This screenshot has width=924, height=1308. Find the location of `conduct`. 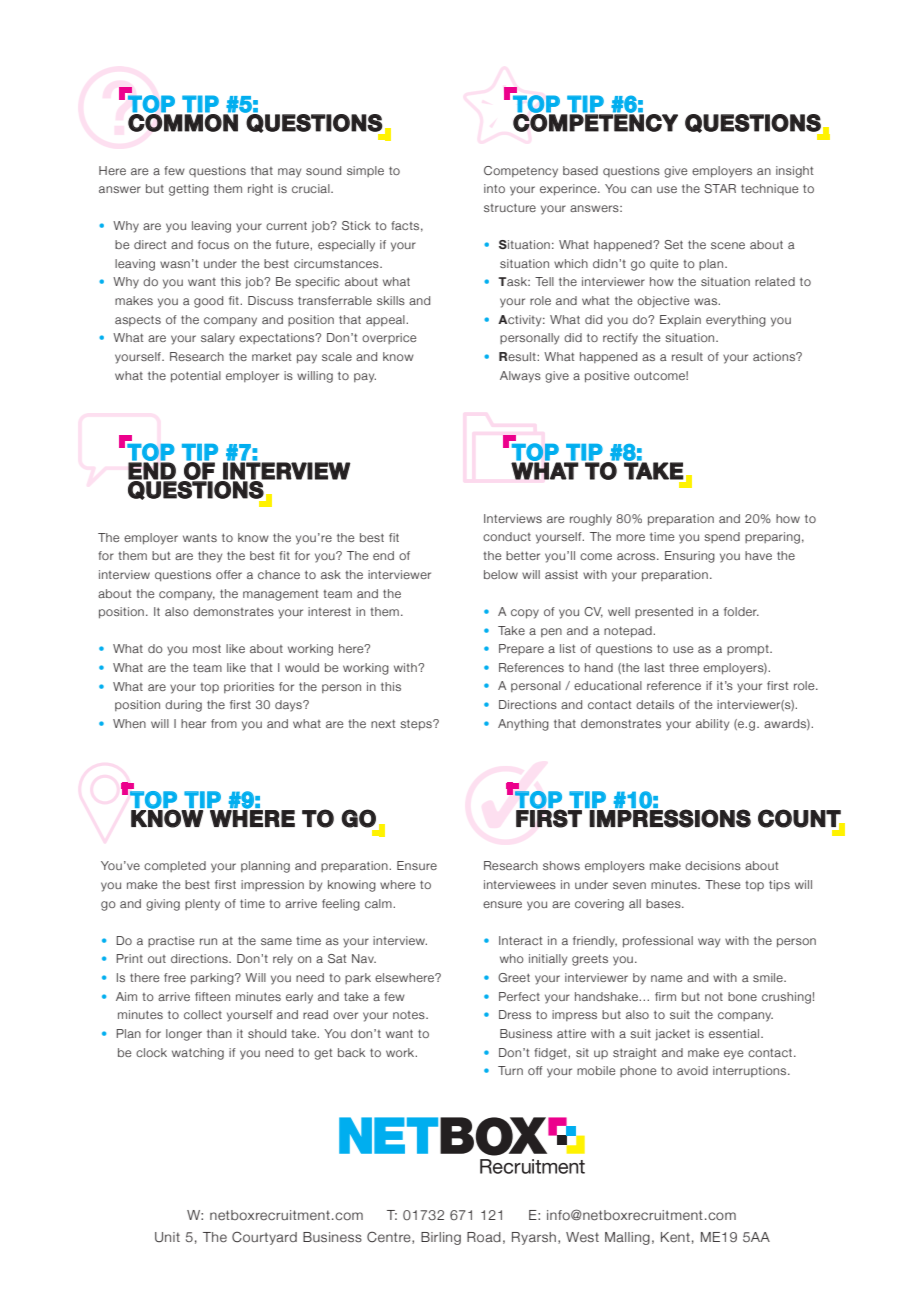

conduct is located at coordinates (507, 536).
